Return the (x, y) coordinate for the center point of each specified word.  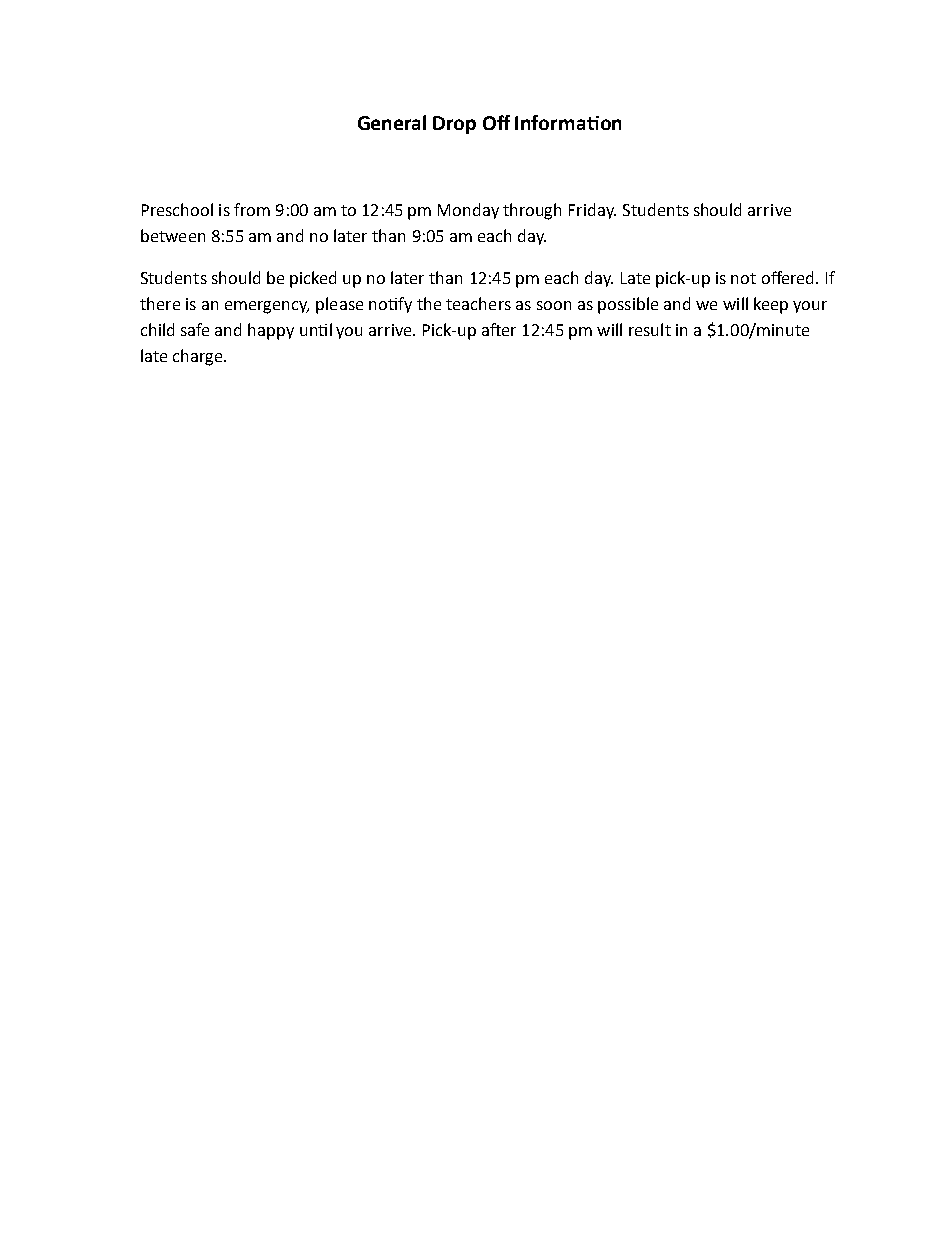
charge (199, 357)
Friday (592, 211)
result (650, 329)
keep (771, 305)
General (392, 122)
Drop (454, 125)
